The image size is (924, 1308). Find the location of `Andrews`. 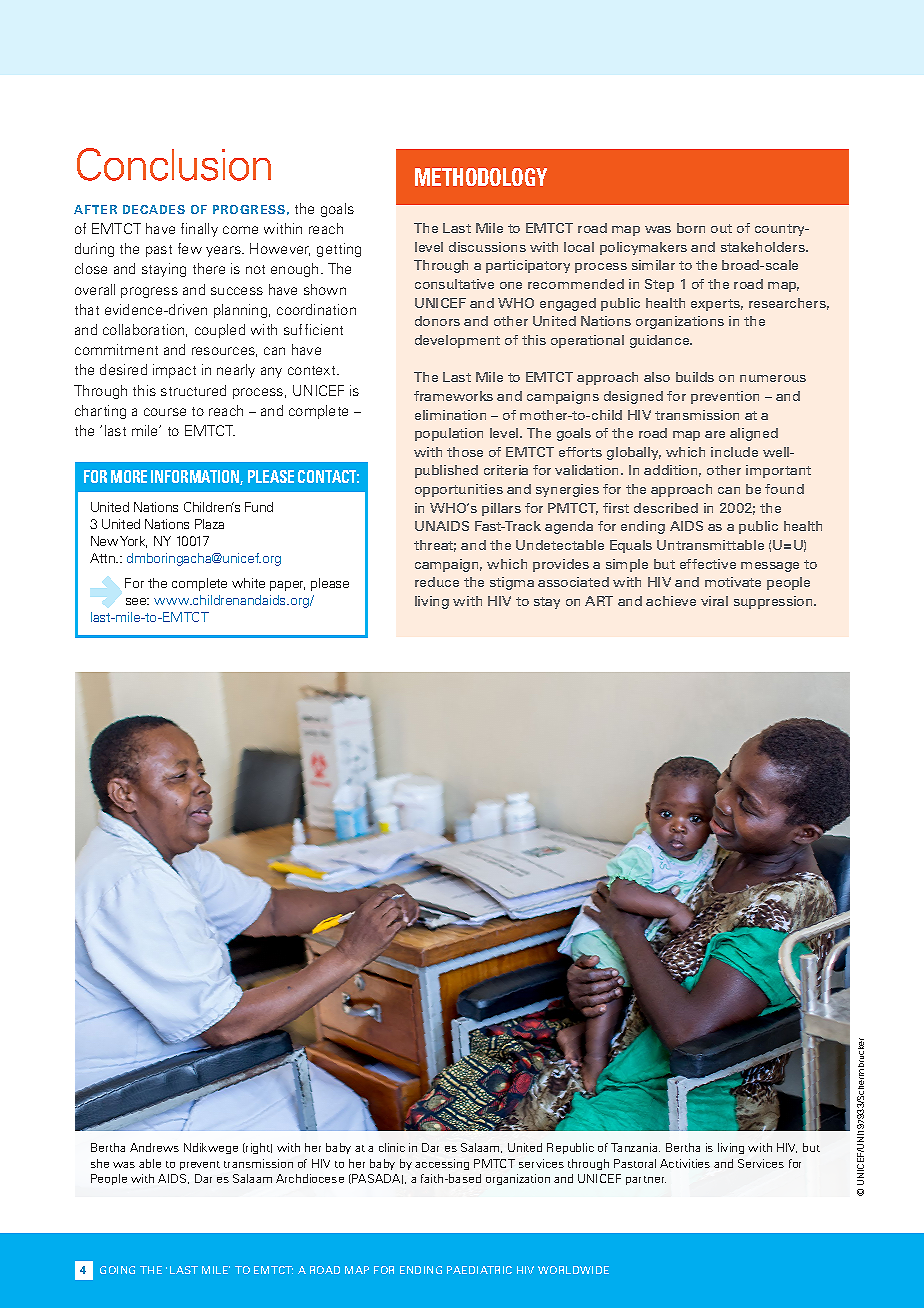

Andrews is located at coordinates (154, 1147).
